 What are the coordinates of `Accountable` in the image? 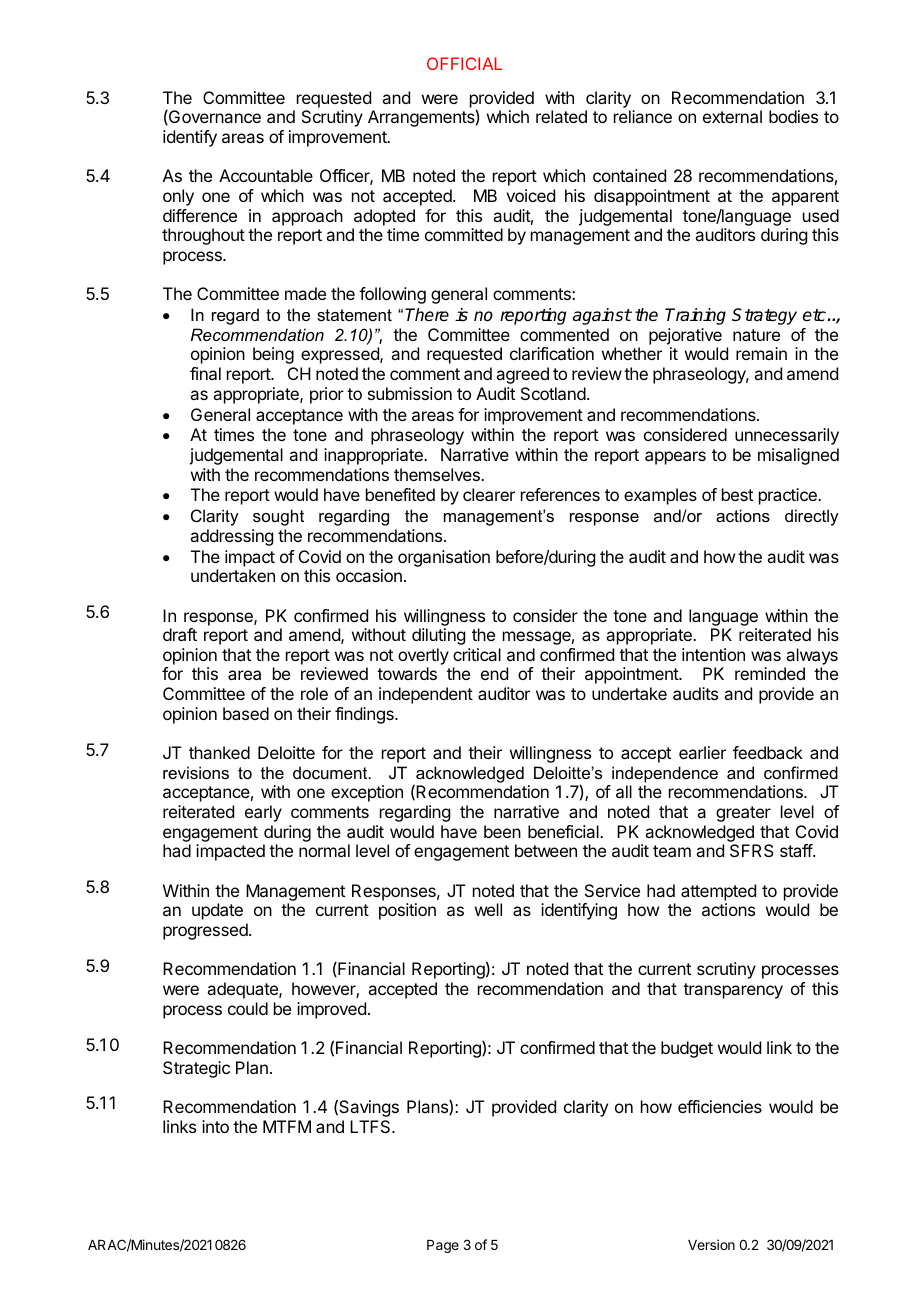 It's located at (266, 175).
